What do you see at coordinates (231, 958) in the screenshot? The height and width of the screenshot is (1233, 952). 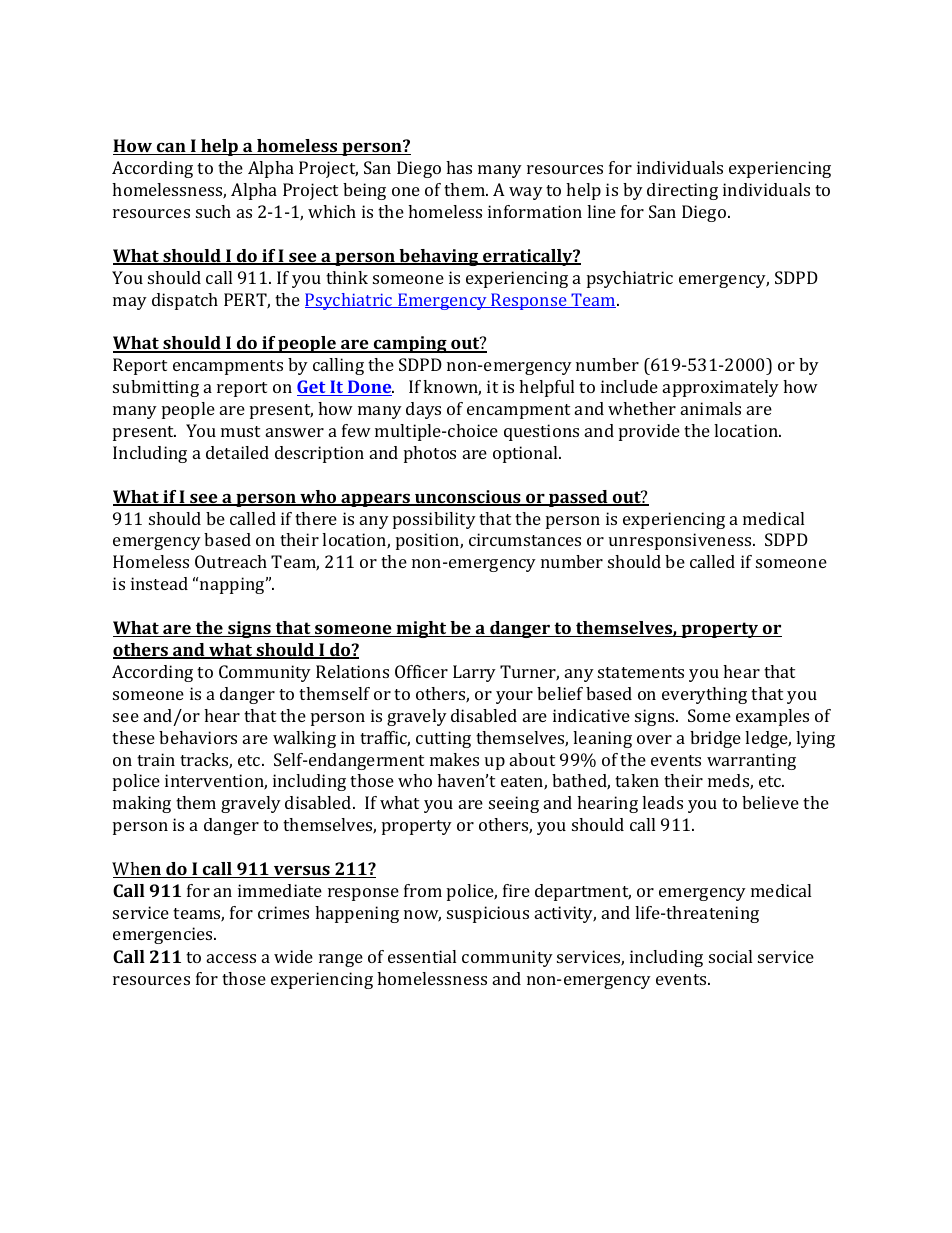 I see `access` at bounding box center [231, 958].
